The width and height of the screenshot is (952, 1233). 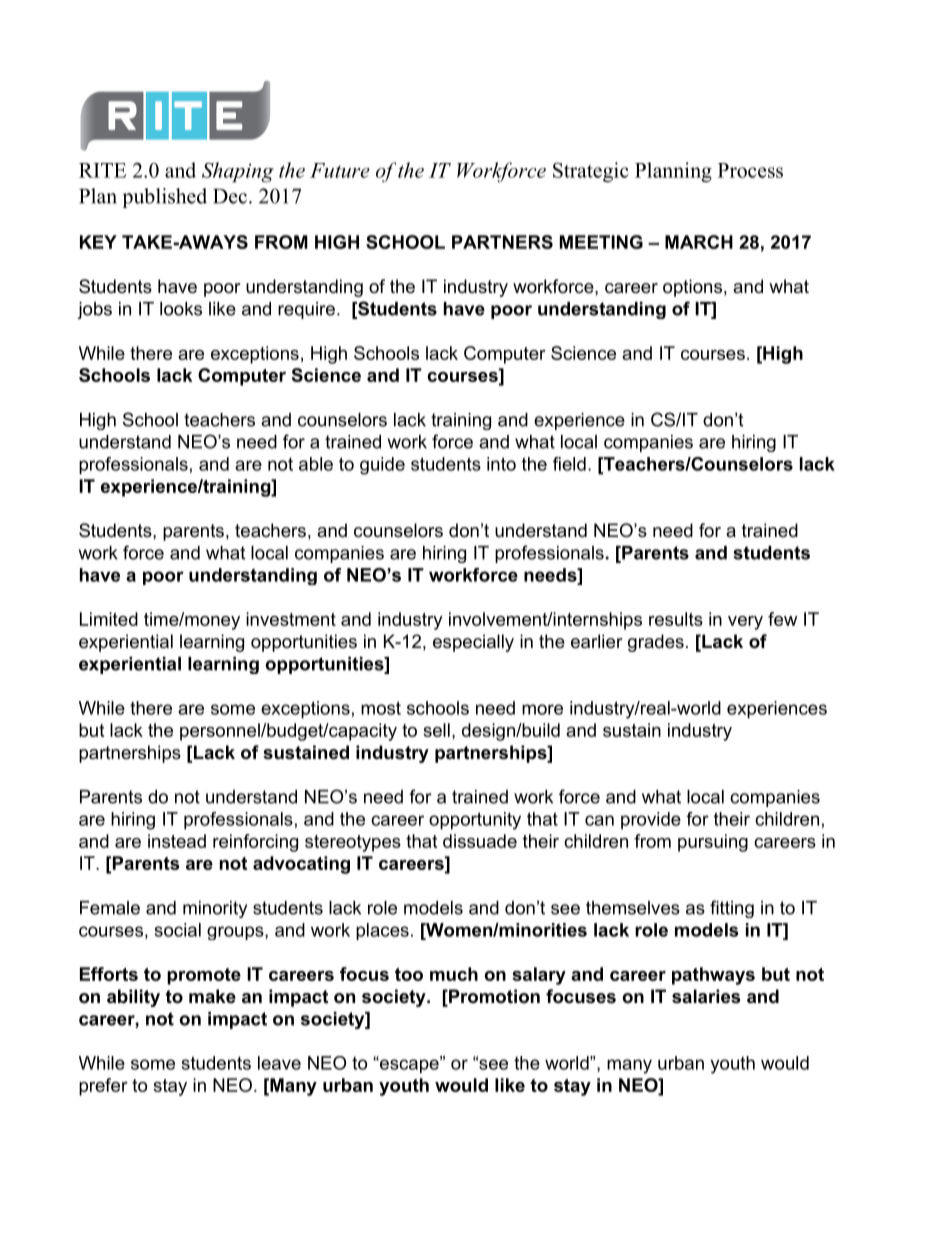 What do you see at coordinates (103, 1087) in the screenshot?
I see `prefer` at bounding box center [103, 1087].
